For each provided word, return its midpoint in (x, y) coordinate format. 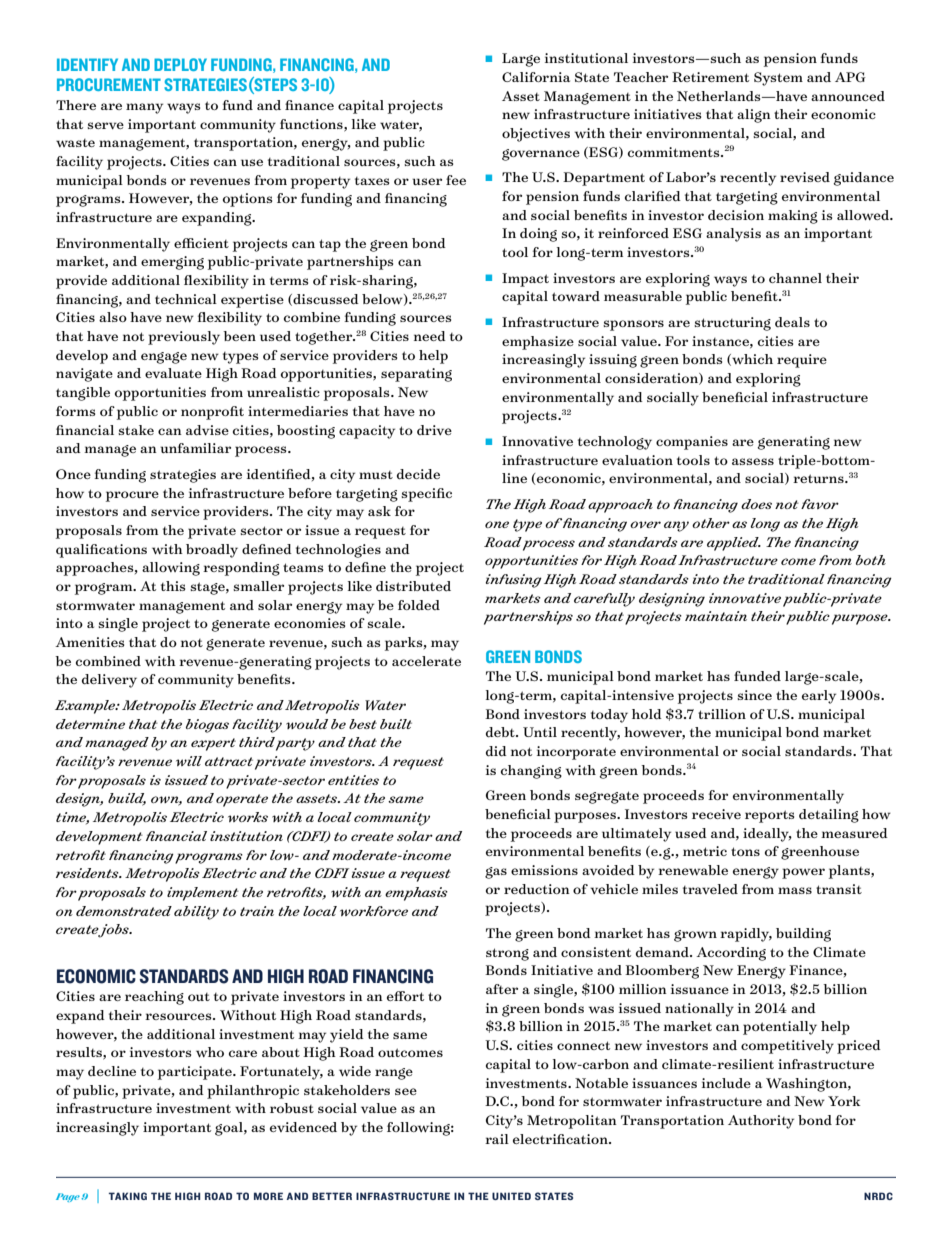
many (144, 108)
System (778, 79)
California (536, 77)
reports (769, 816)
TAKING (128, 1196)
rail (497, 1139)
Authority (761, 1122)
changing (531, 772)
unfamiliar (195, 448)
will (189, 761)
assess (753, 461)
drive (434, 430)
